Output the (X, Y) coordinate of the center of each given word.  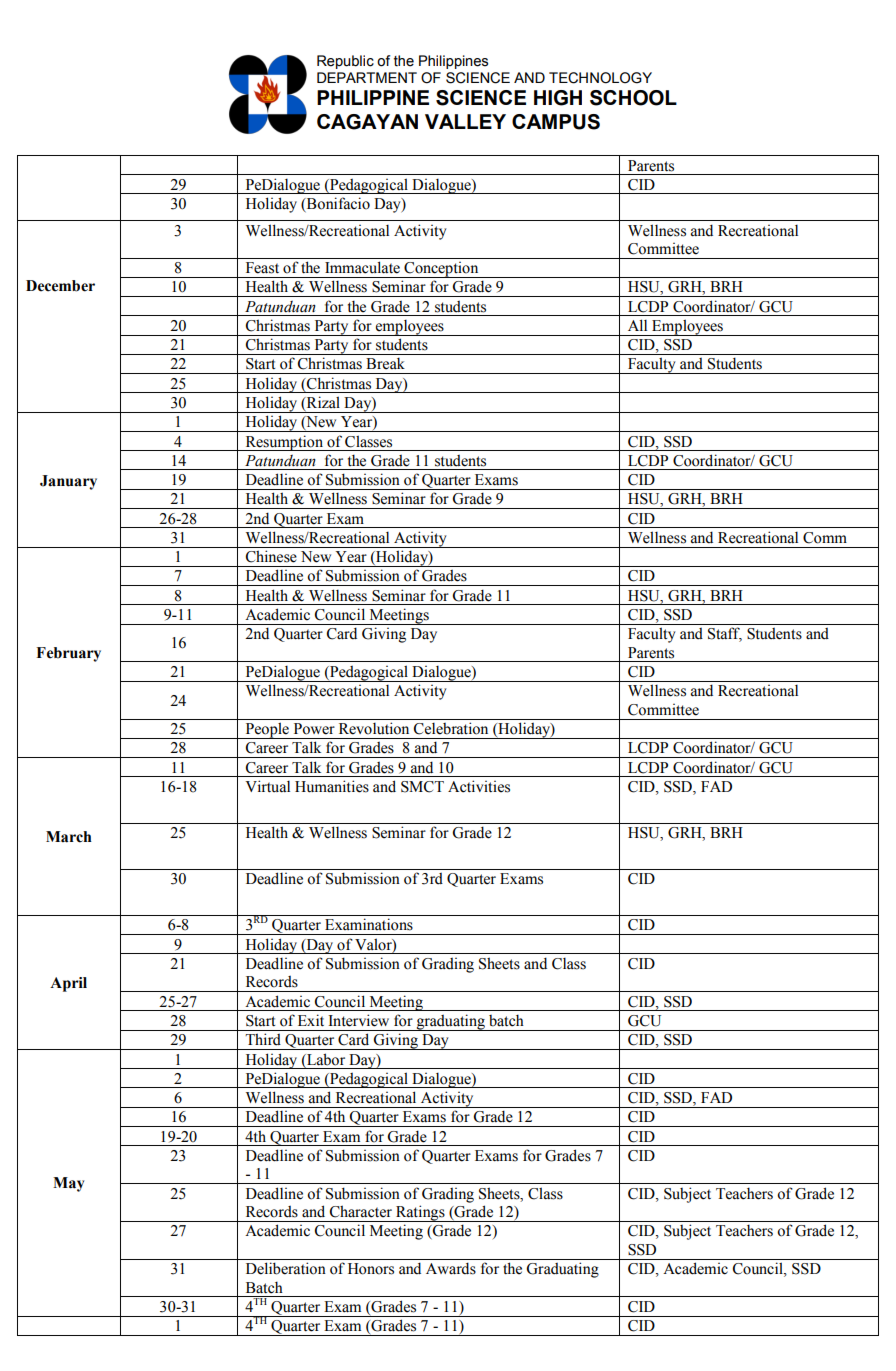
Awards (451, 1268)
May (69, 1184)
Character (361, 1211)
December (60, 286)
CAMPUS (556, 122)
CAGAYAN (367, 122)
